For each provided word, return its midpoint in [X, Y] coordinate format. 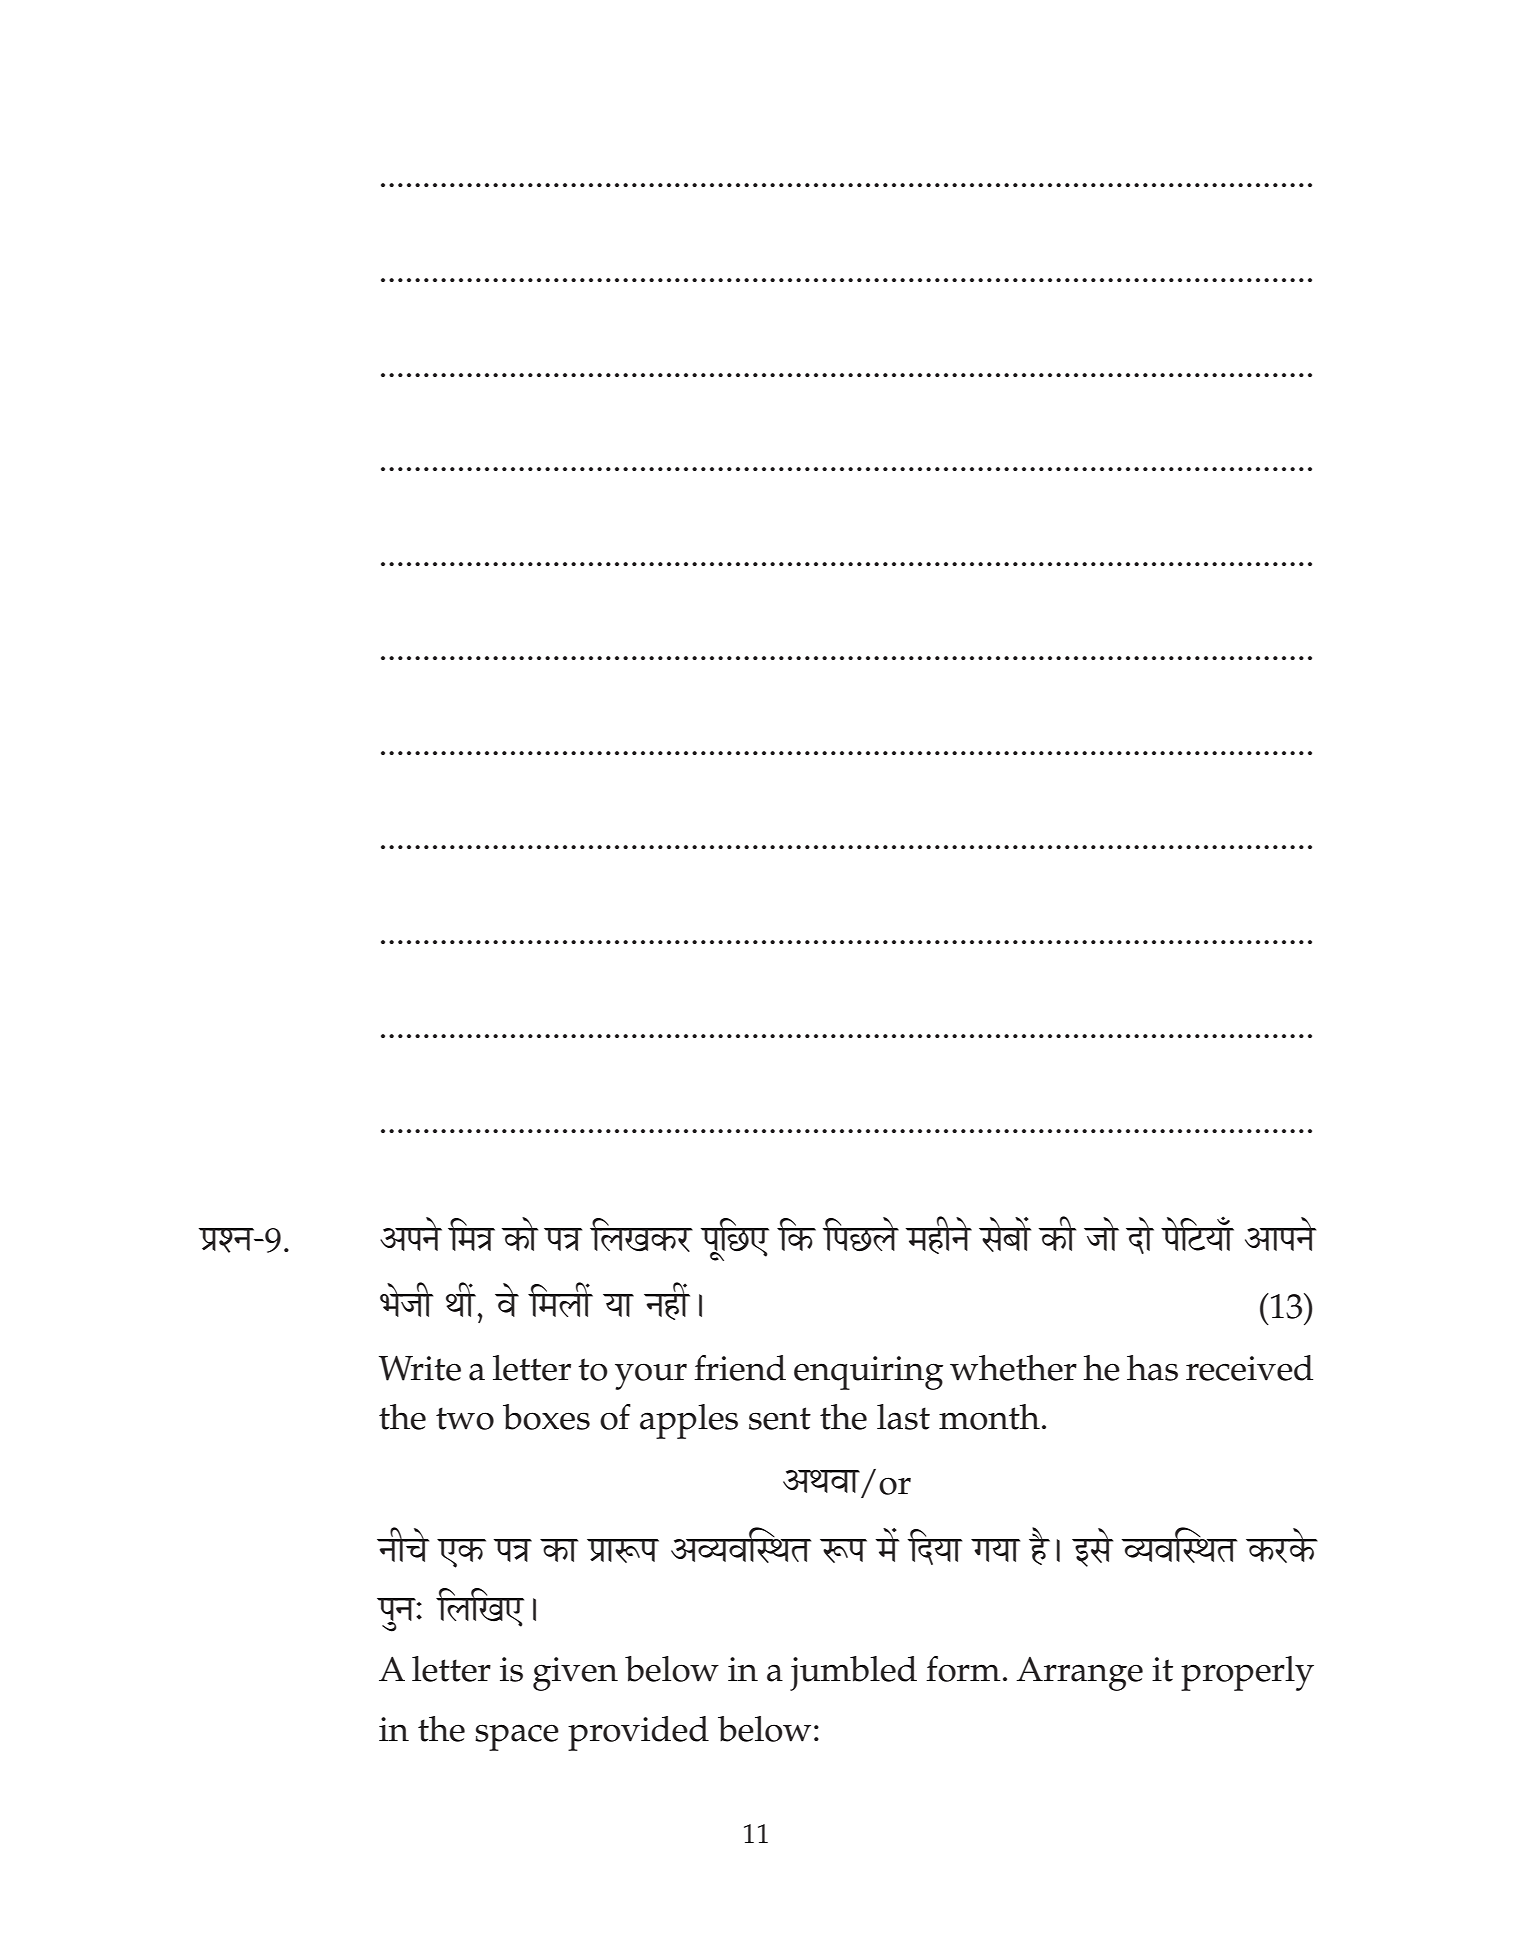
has [1152, 1368]
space [517, 1737]
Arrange [1079, 1674]
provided [638, 1733]
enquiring [868, 1373]
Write [420, 1368]
